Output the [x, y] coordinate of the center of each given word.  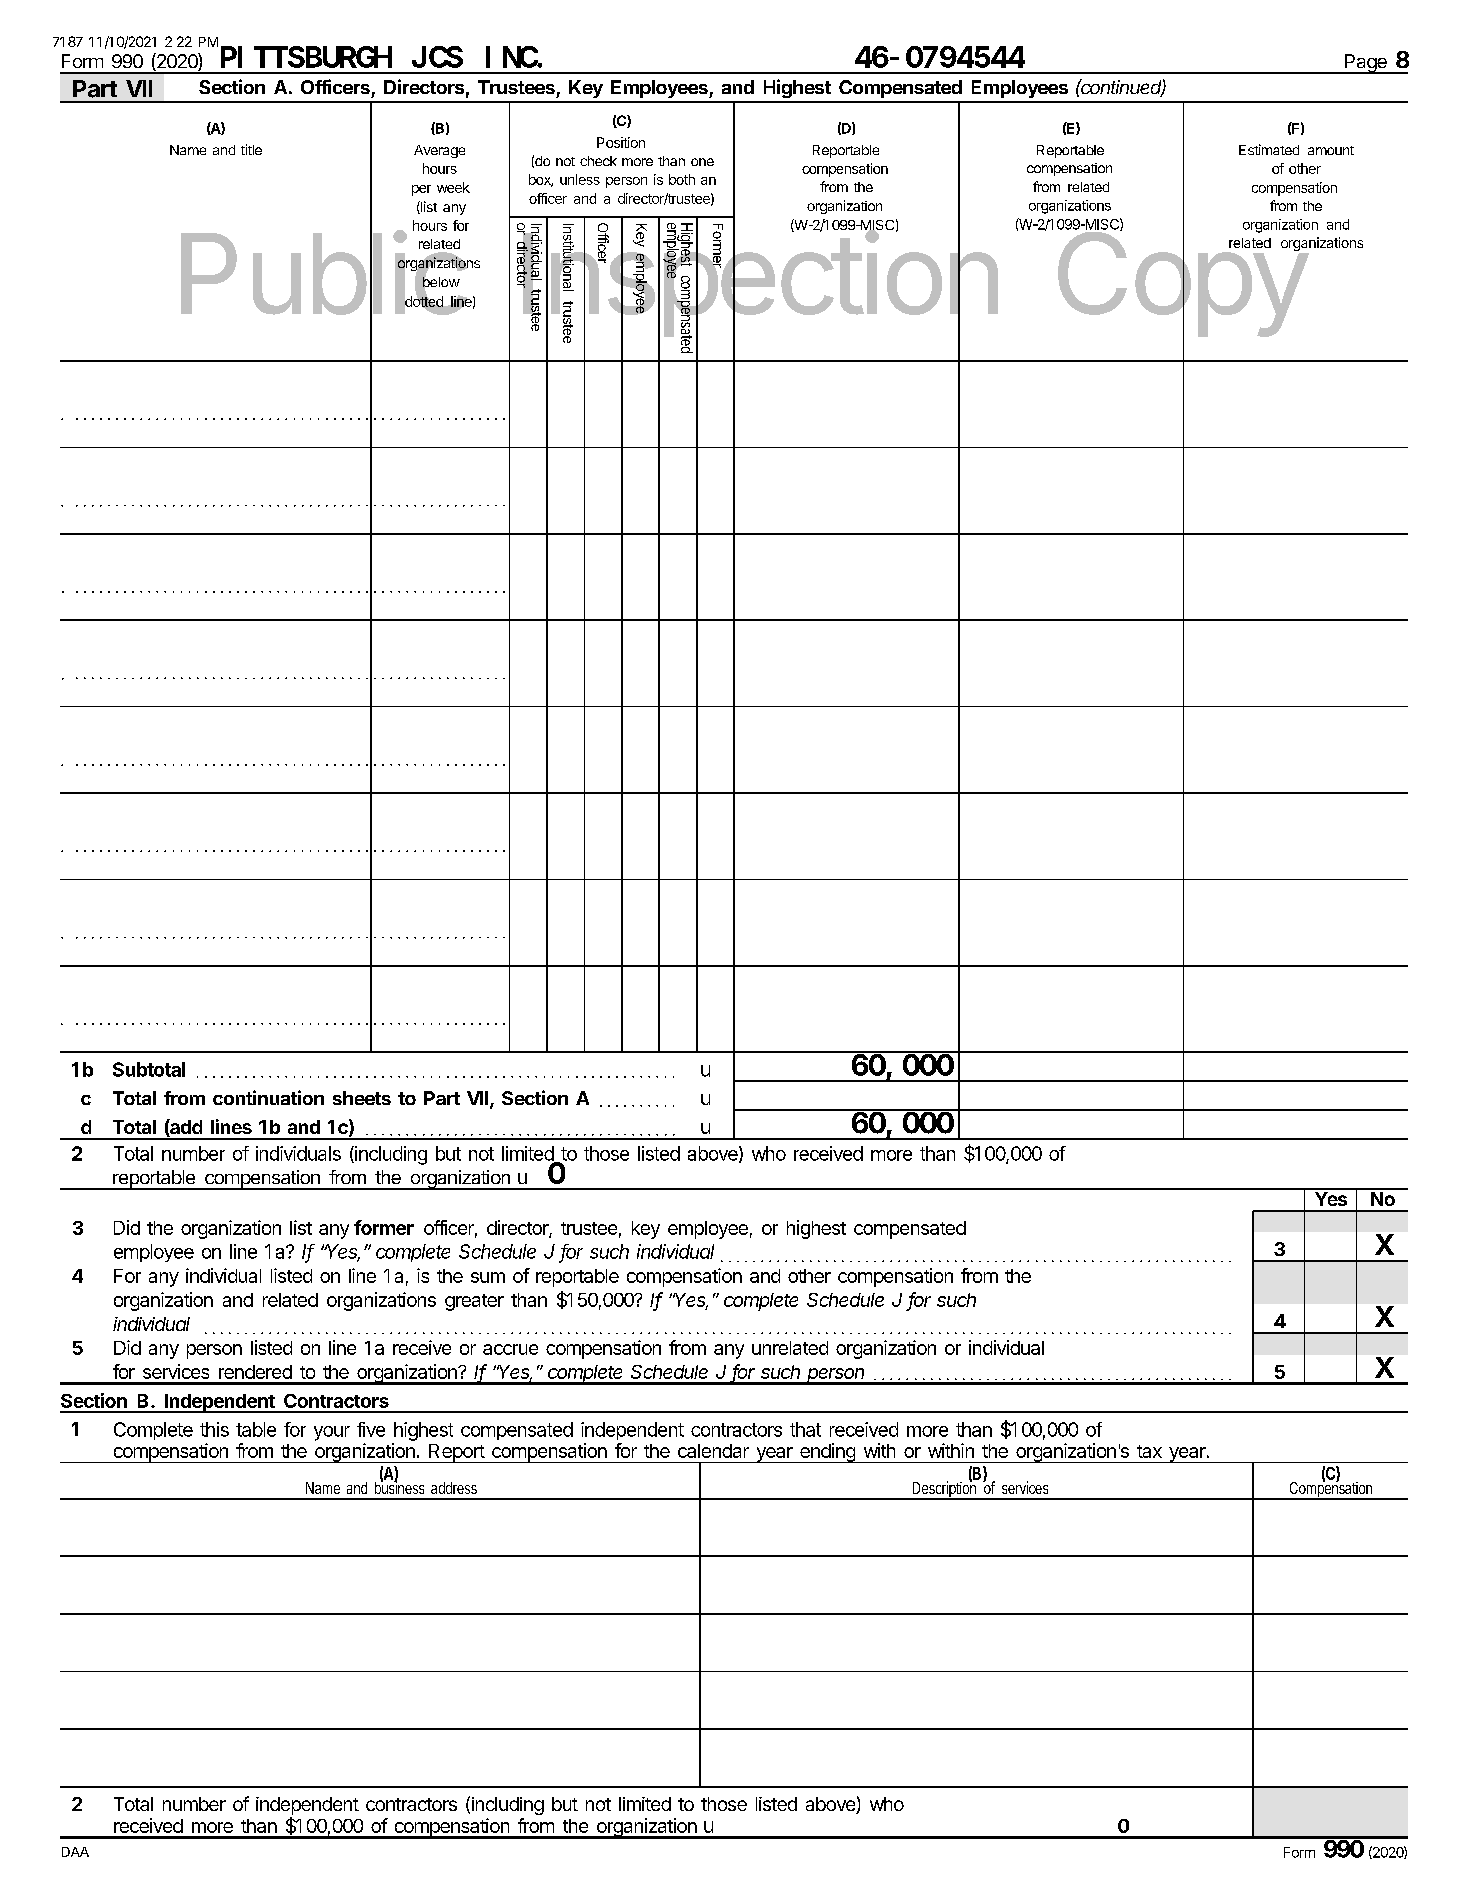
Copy [1182, 284]
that [805, 1429]
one [702, 162]
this [214, 1429]
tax [1149, 1451]
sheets [362, 1098]
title [251, 149]
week [453, 187]
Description [944, 1490]
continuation [268, 1097]
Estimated [1269, 149]
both [682, 179]
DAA [75, 1852]
